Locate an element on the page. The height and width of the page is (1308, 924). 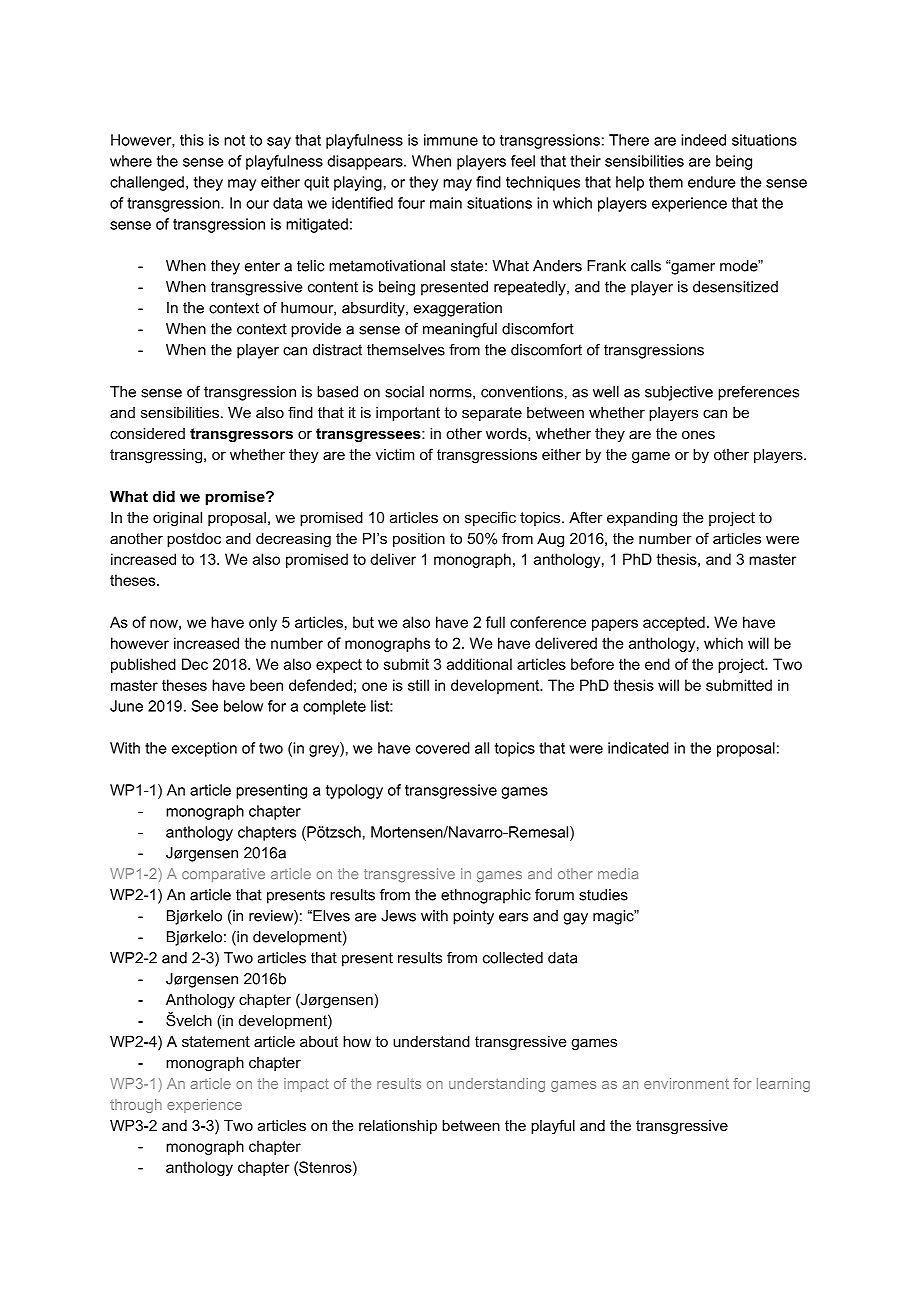
covered is located at coordinates (443, 748).
